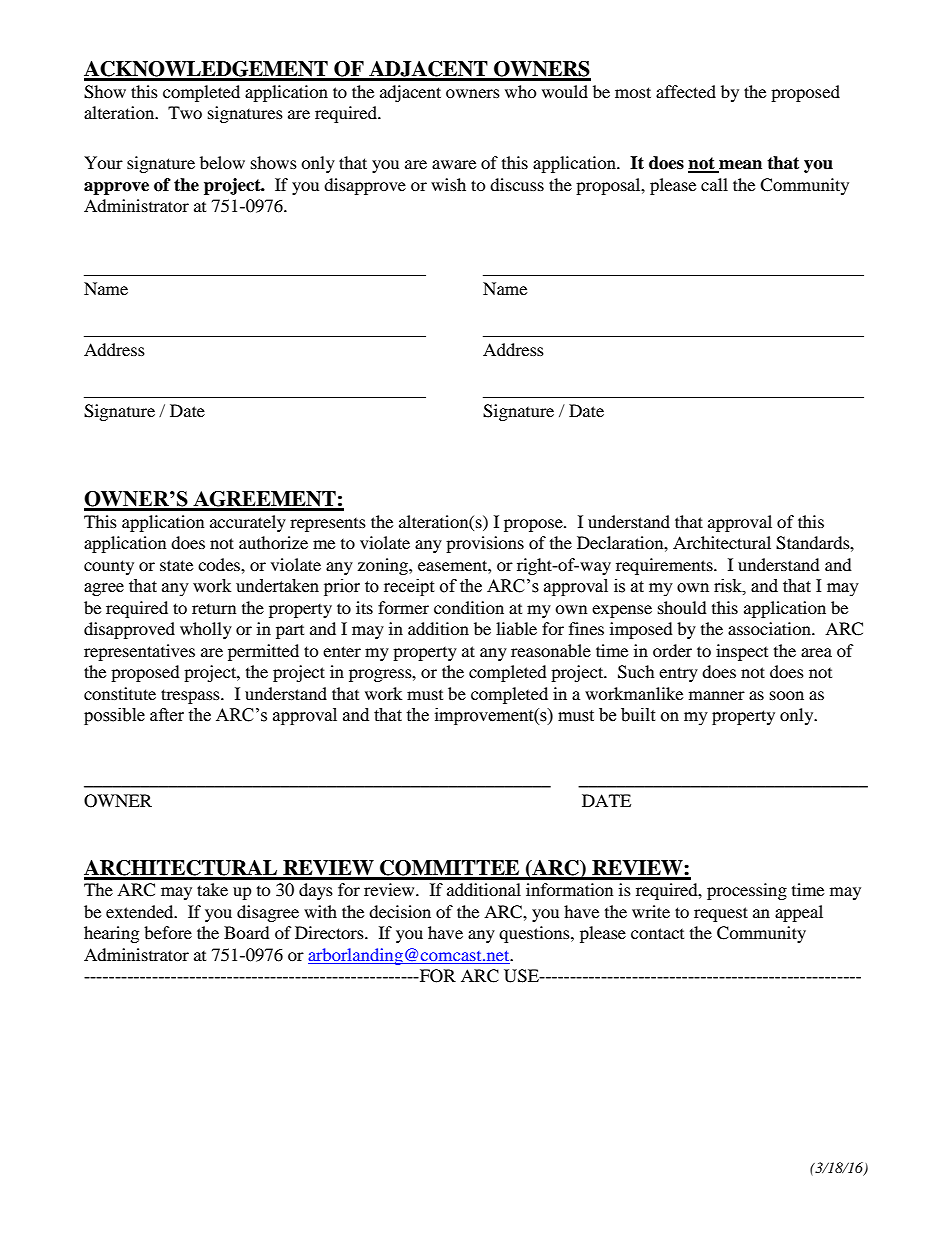  What do you see at coordinates (168, 932) in the screenshot?
I see `before` at bounding box center [168, 932].
